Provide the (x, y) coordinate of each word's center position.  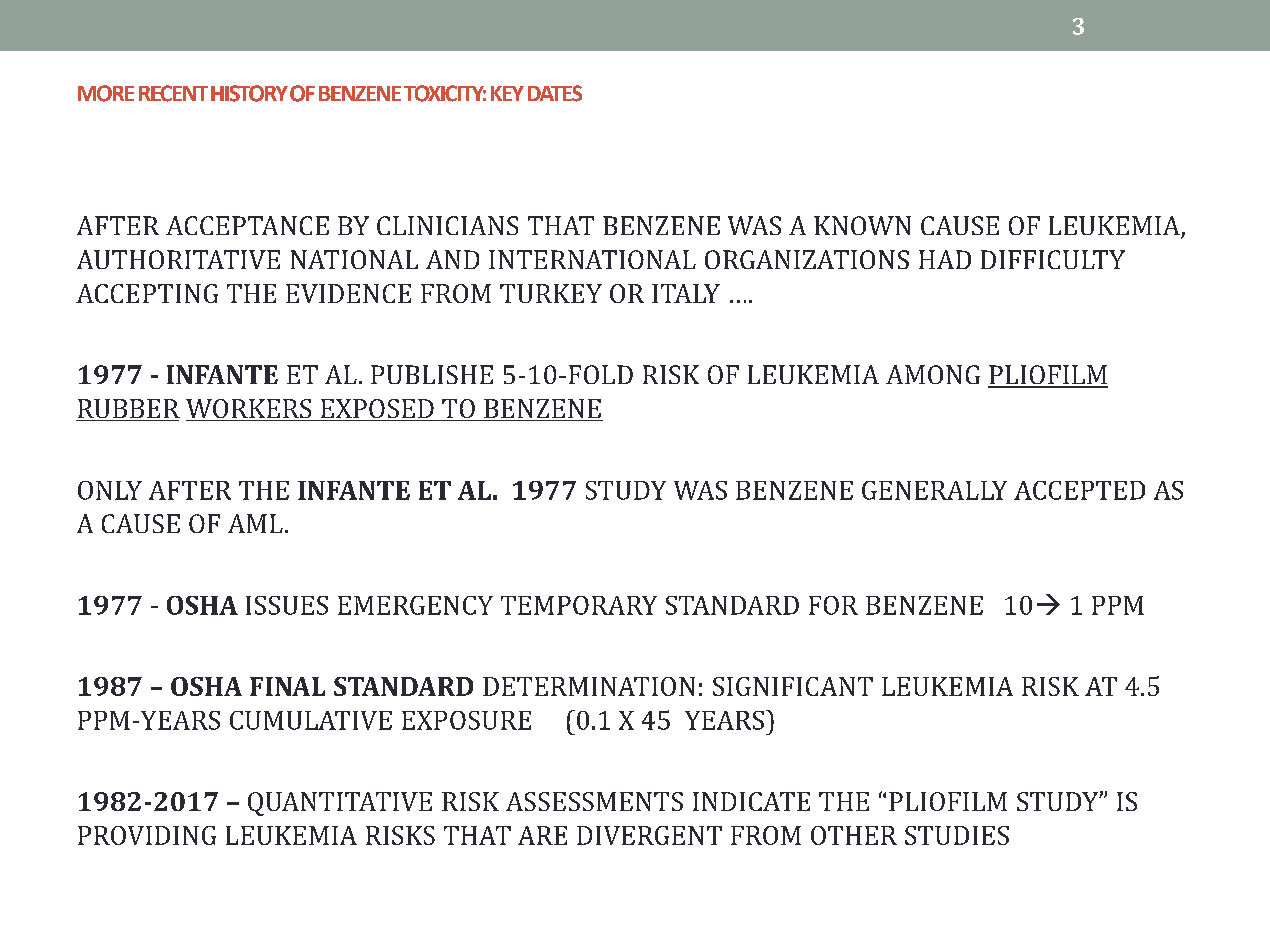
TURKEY (551, 293)
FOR (833, 605)
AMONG (933, 374)
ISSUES (287, 605)
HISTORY (249, 93)
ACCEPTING (147, 293)
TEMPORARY (579, 605)
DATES (555, 93)
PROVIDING (147, 835)
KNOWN (862, 225)
